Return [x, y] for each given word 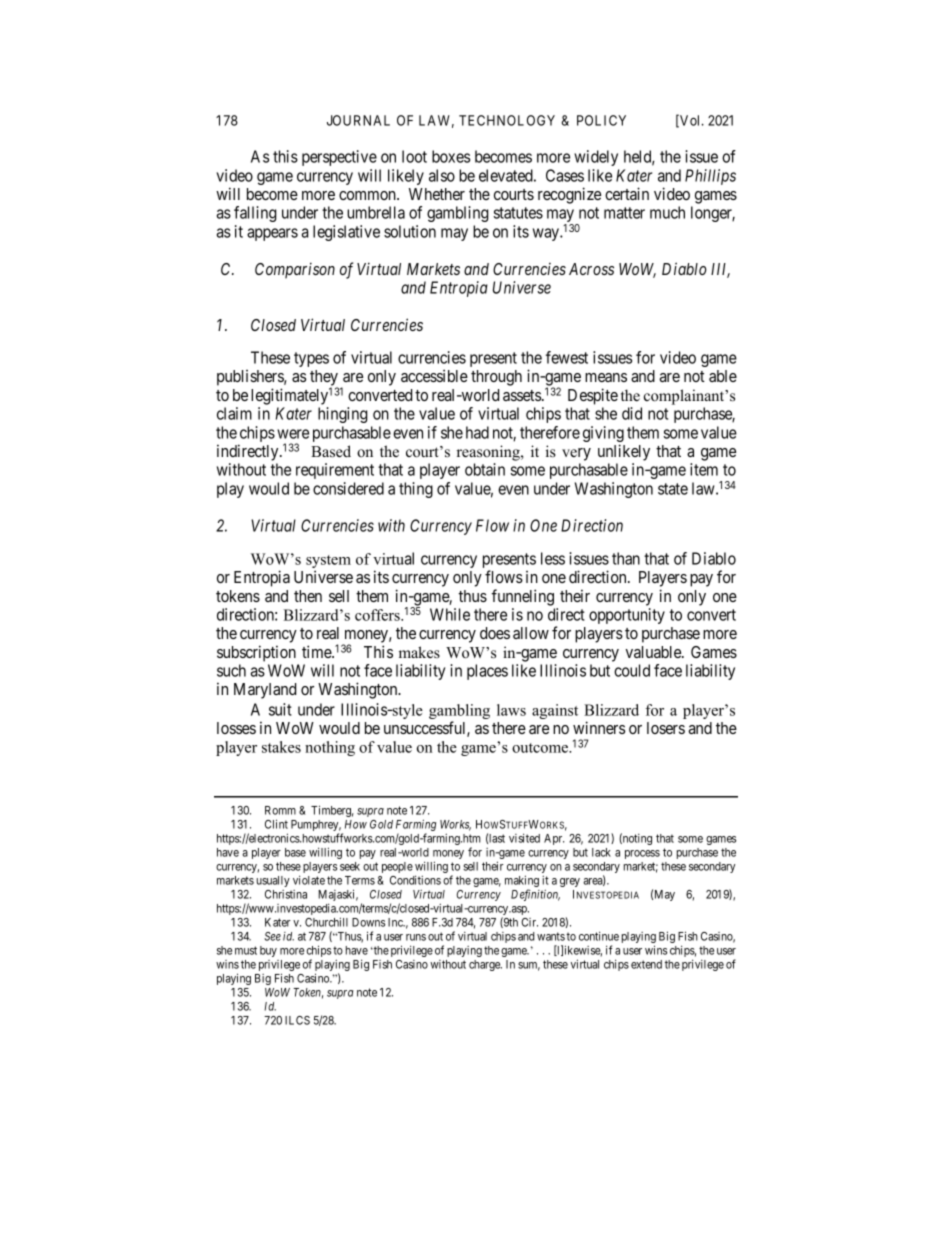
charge [485, 965]
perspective [339, 158]
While [450, 614]
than [626, 558]
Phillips [710, 177]
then [308, 596]
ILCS [297, 1020]
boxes [451, 156]
